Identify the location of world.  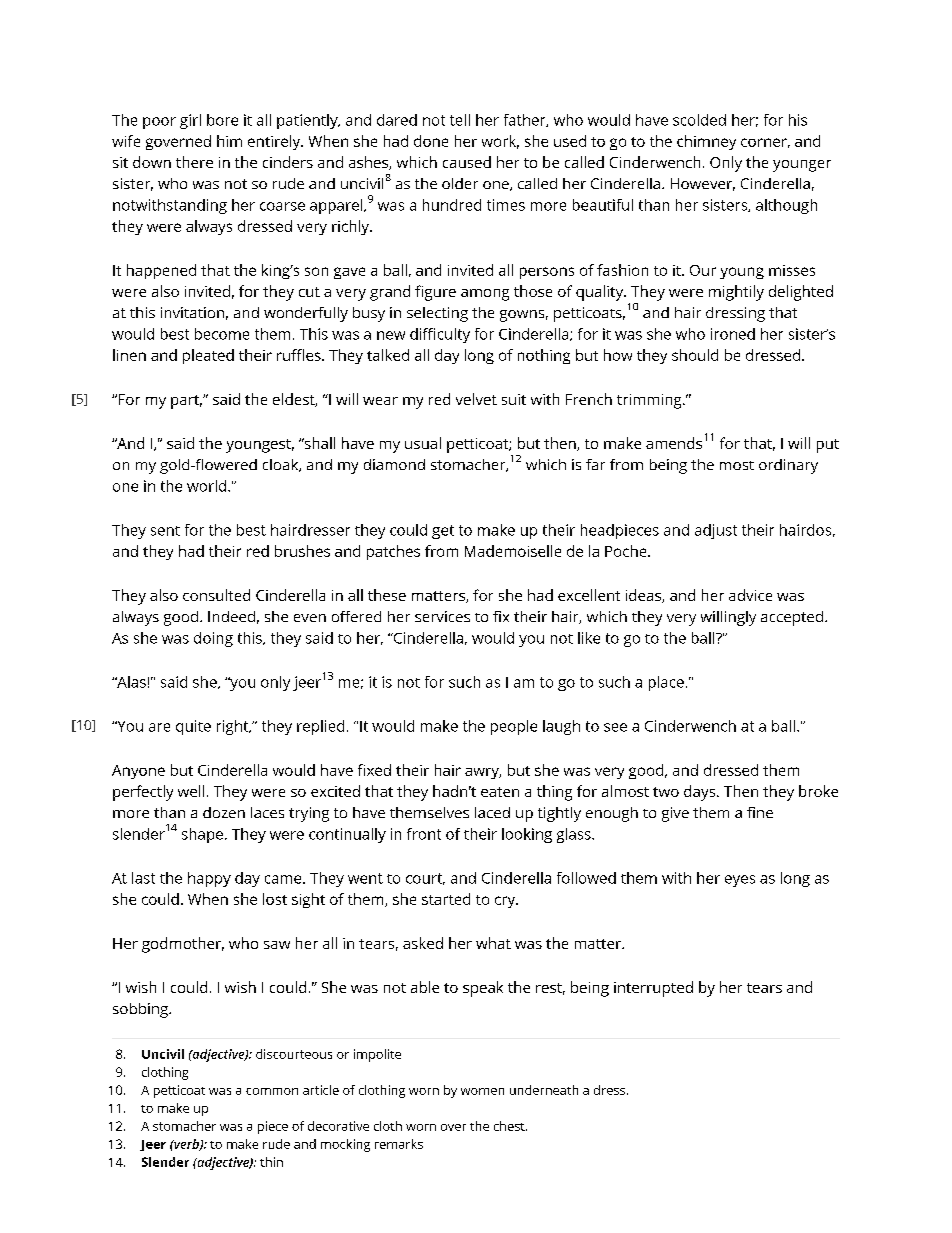
(206, 486).
